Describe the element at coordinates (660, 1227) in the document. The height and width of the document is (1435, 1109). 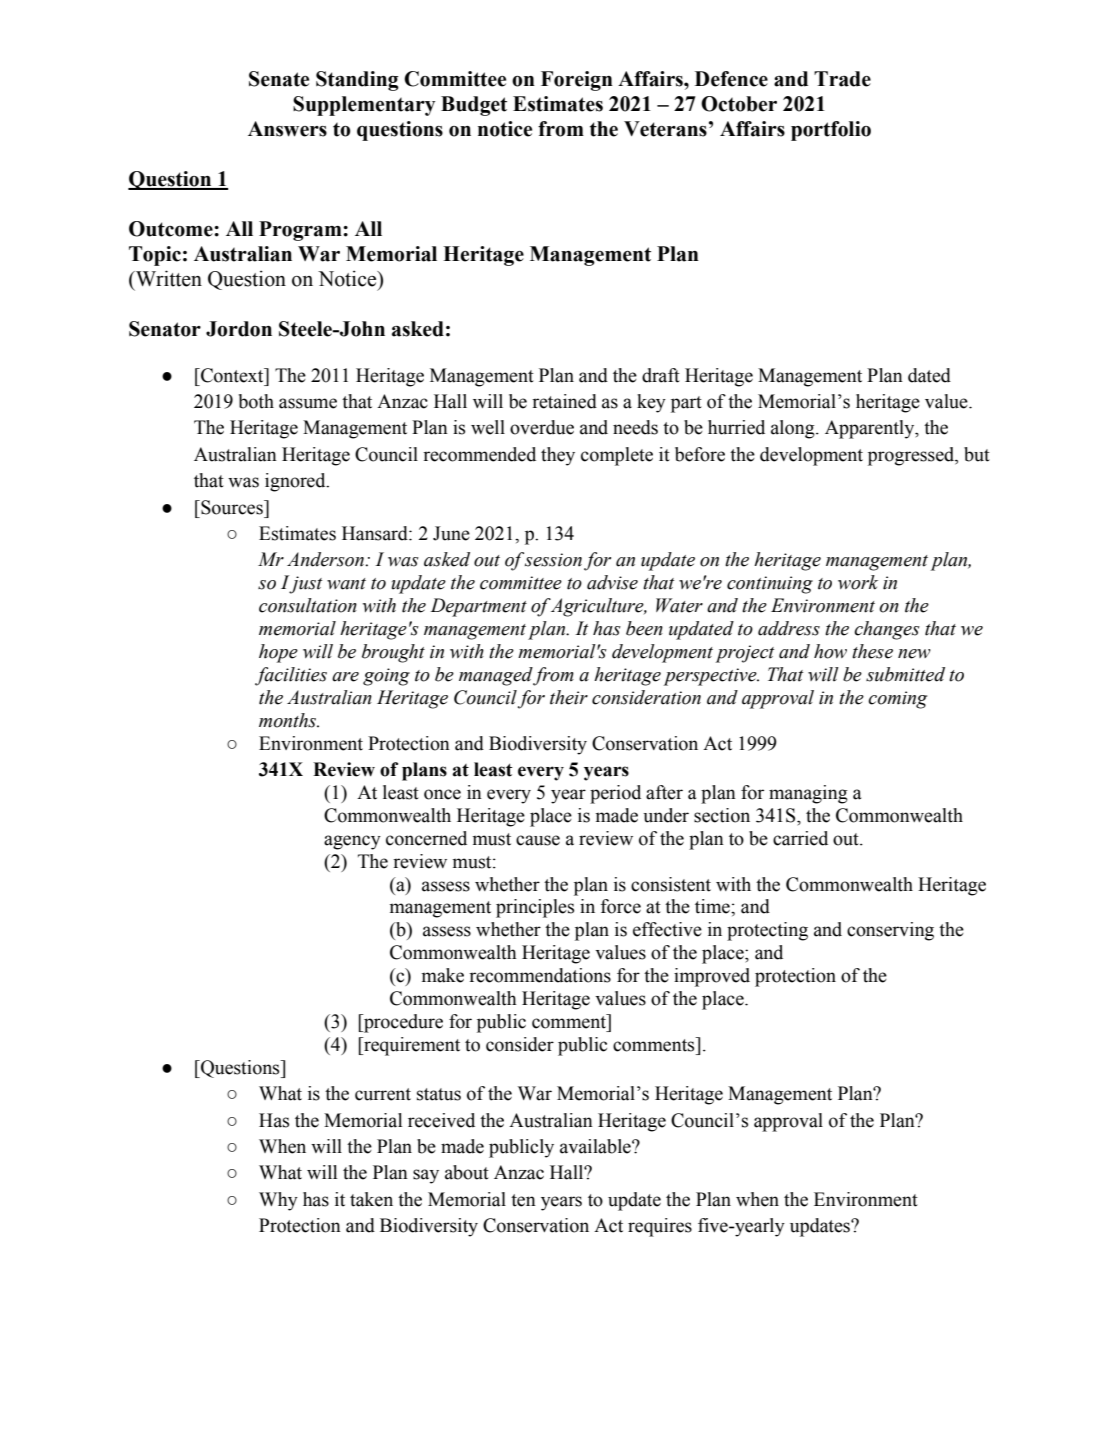
I see `requires` at that location.
